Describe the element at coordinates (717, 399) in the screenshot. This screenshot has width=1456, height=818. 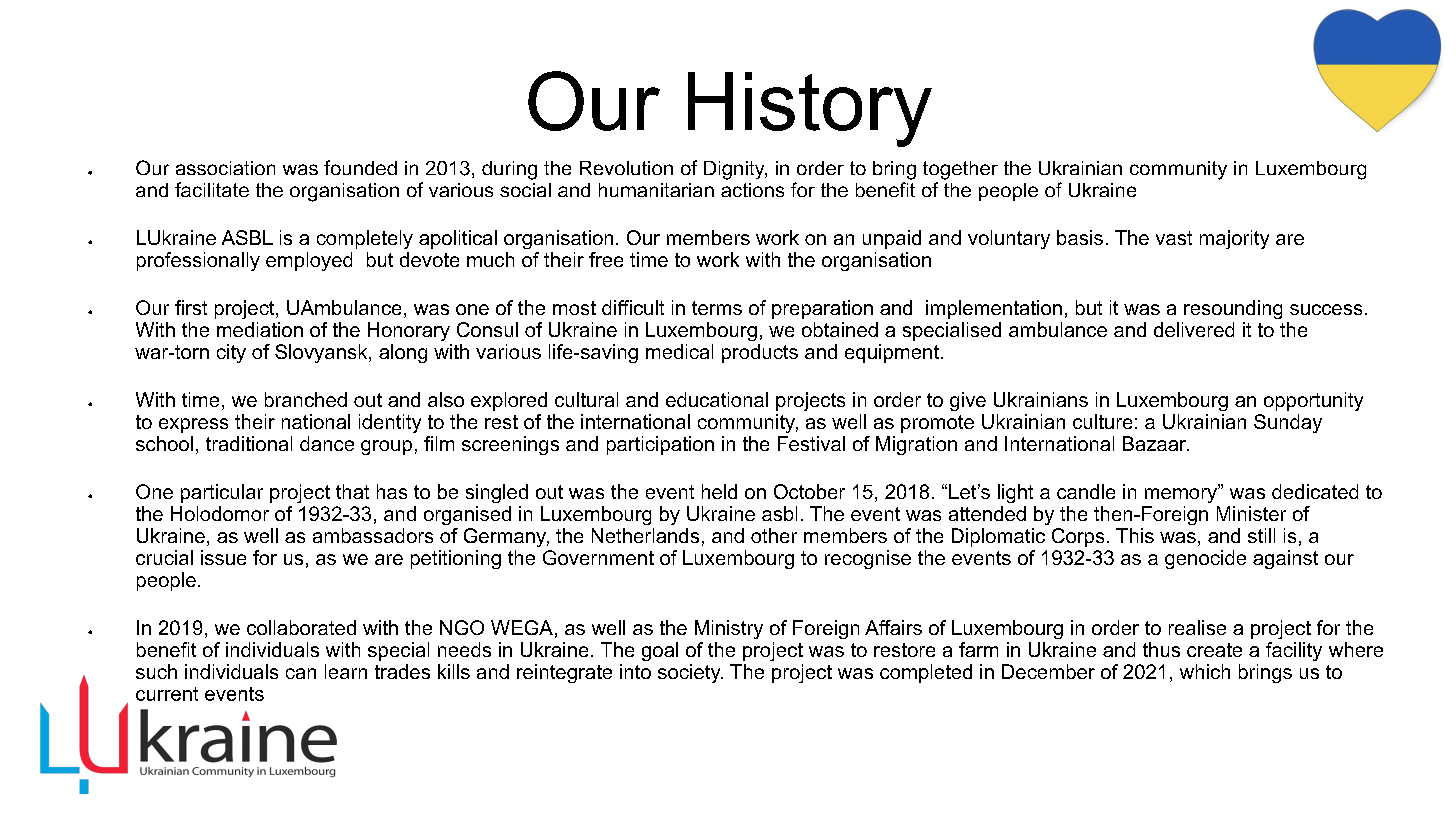
I see `educational` at that location.
